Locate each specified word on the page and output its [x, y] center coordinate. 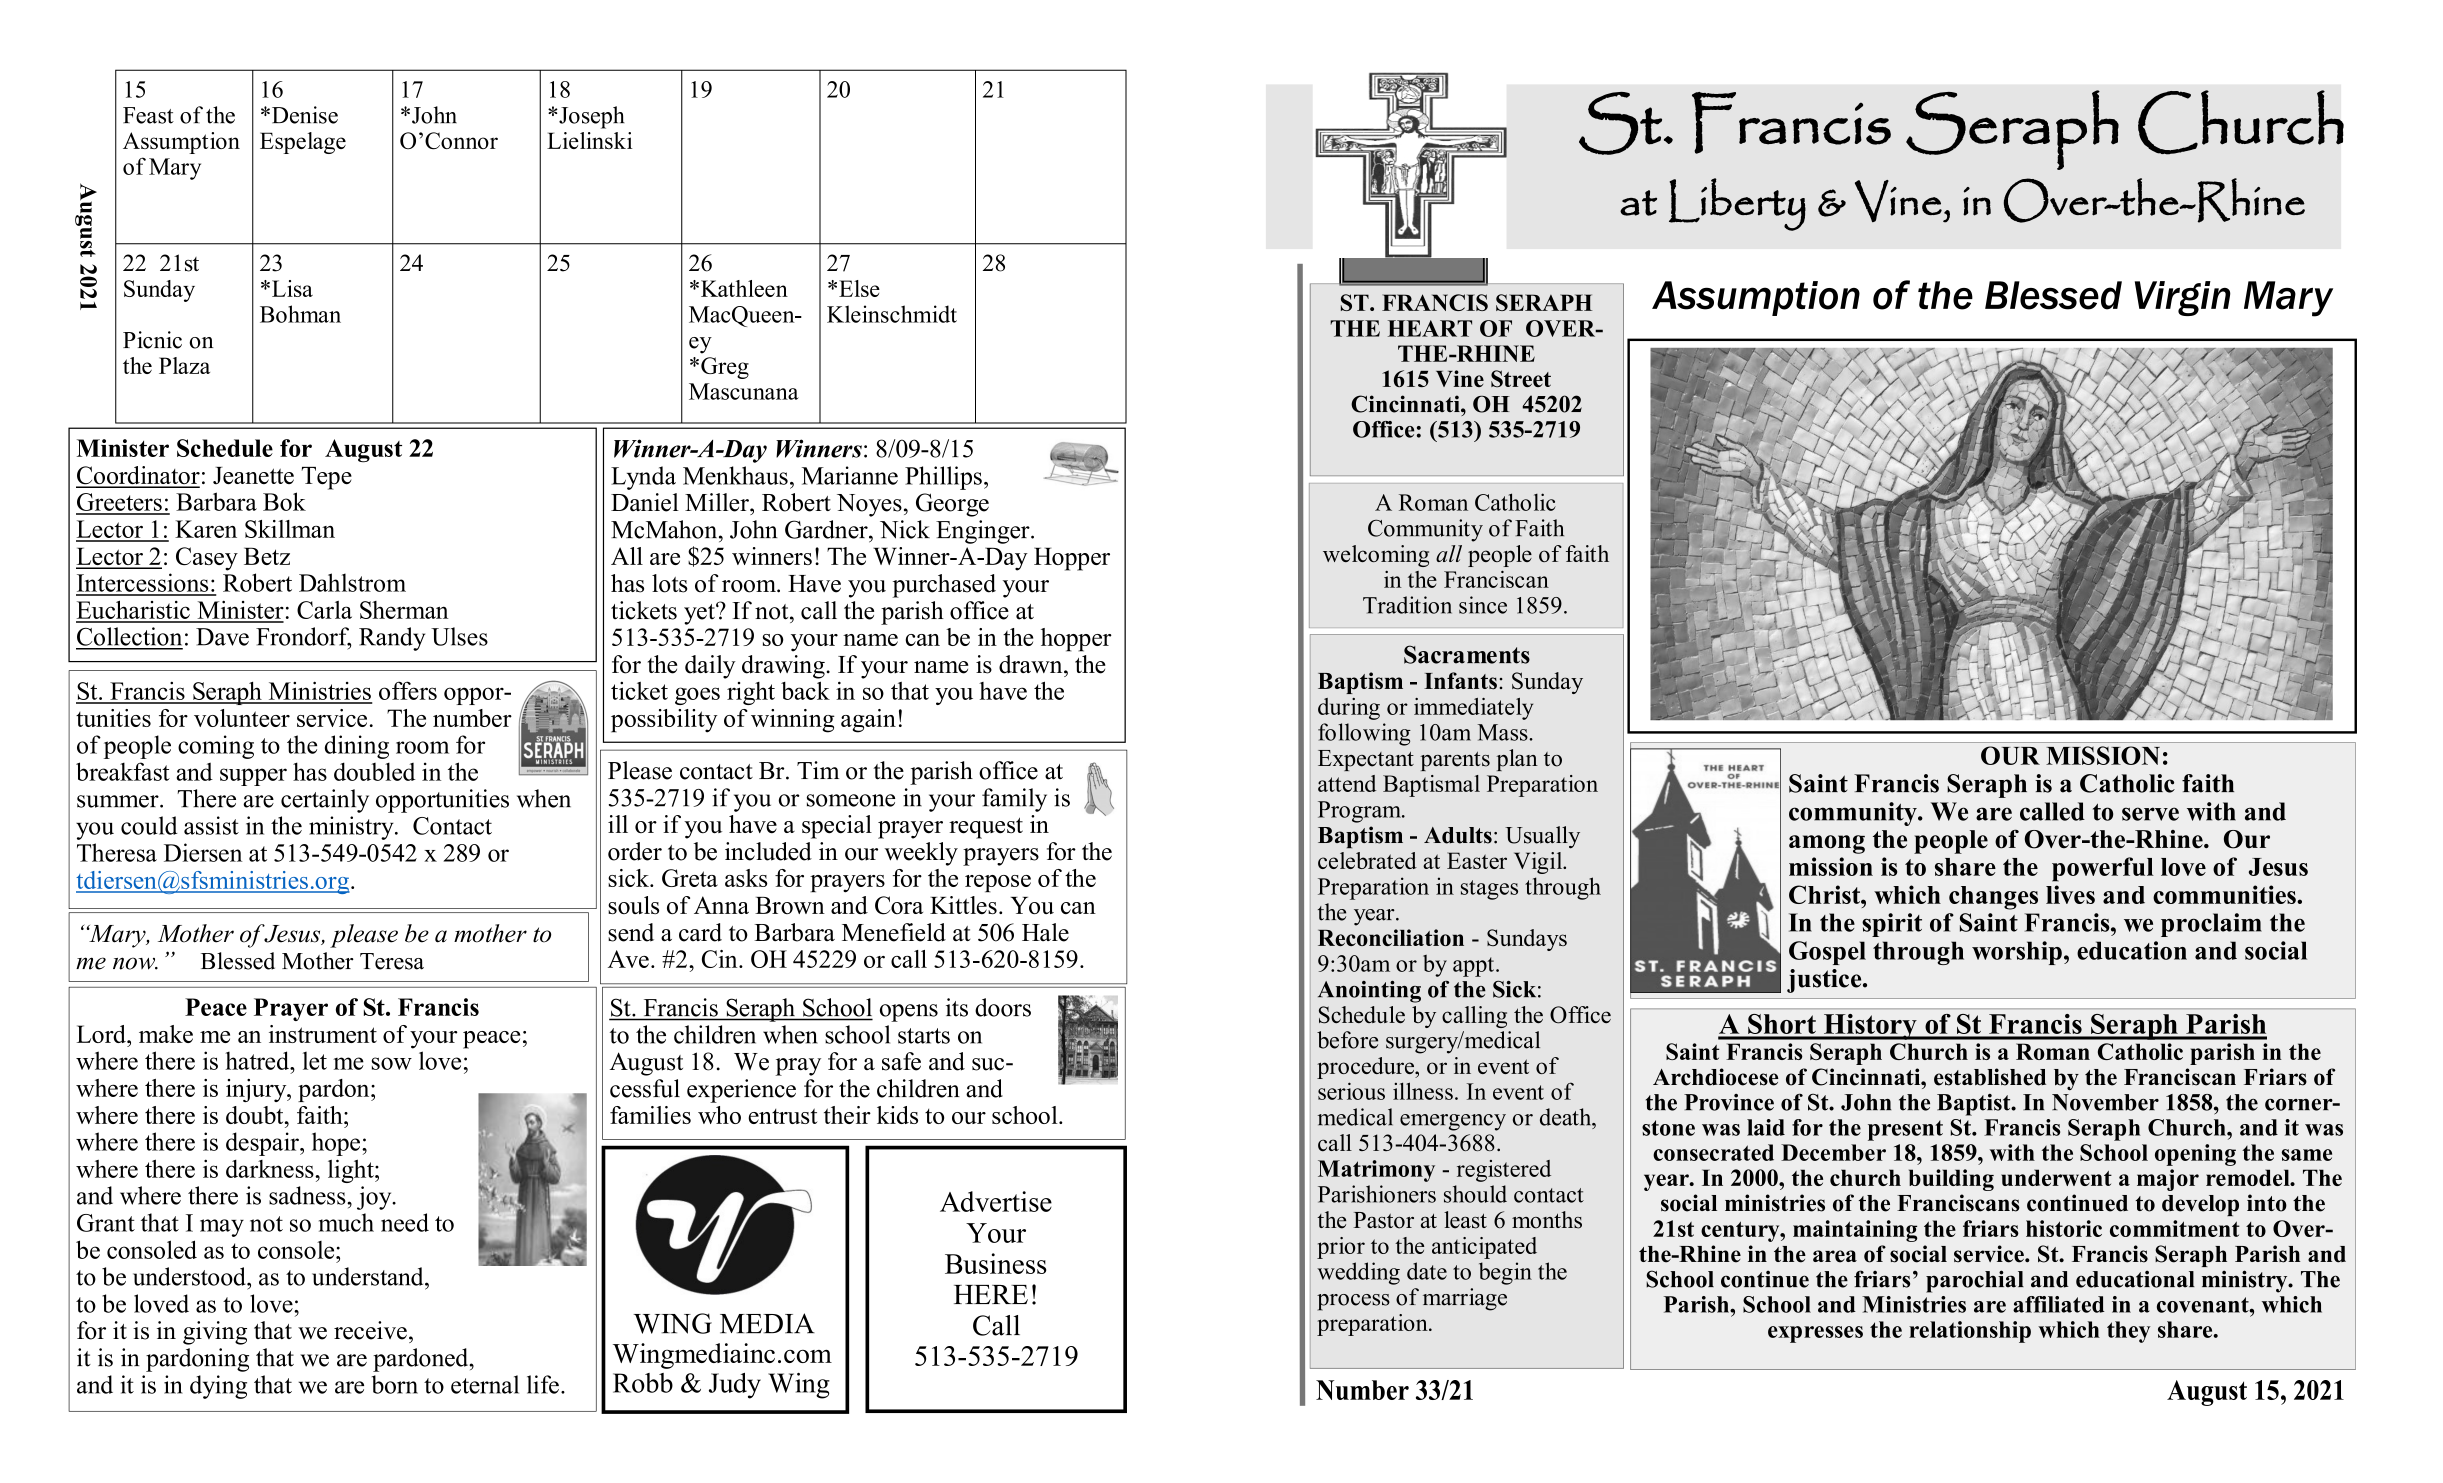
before [1347, 1040]
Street [1521, 379]
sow [392, 1063]
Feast [148, 115]
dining [357, 747]
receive [370, 1330]
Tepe [327, 478]
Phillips [943, 478]
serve [2150, 814]
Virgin [2183, 298]
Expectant [1366, 760]
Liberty [1737, 204]
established [1990, 1077]
